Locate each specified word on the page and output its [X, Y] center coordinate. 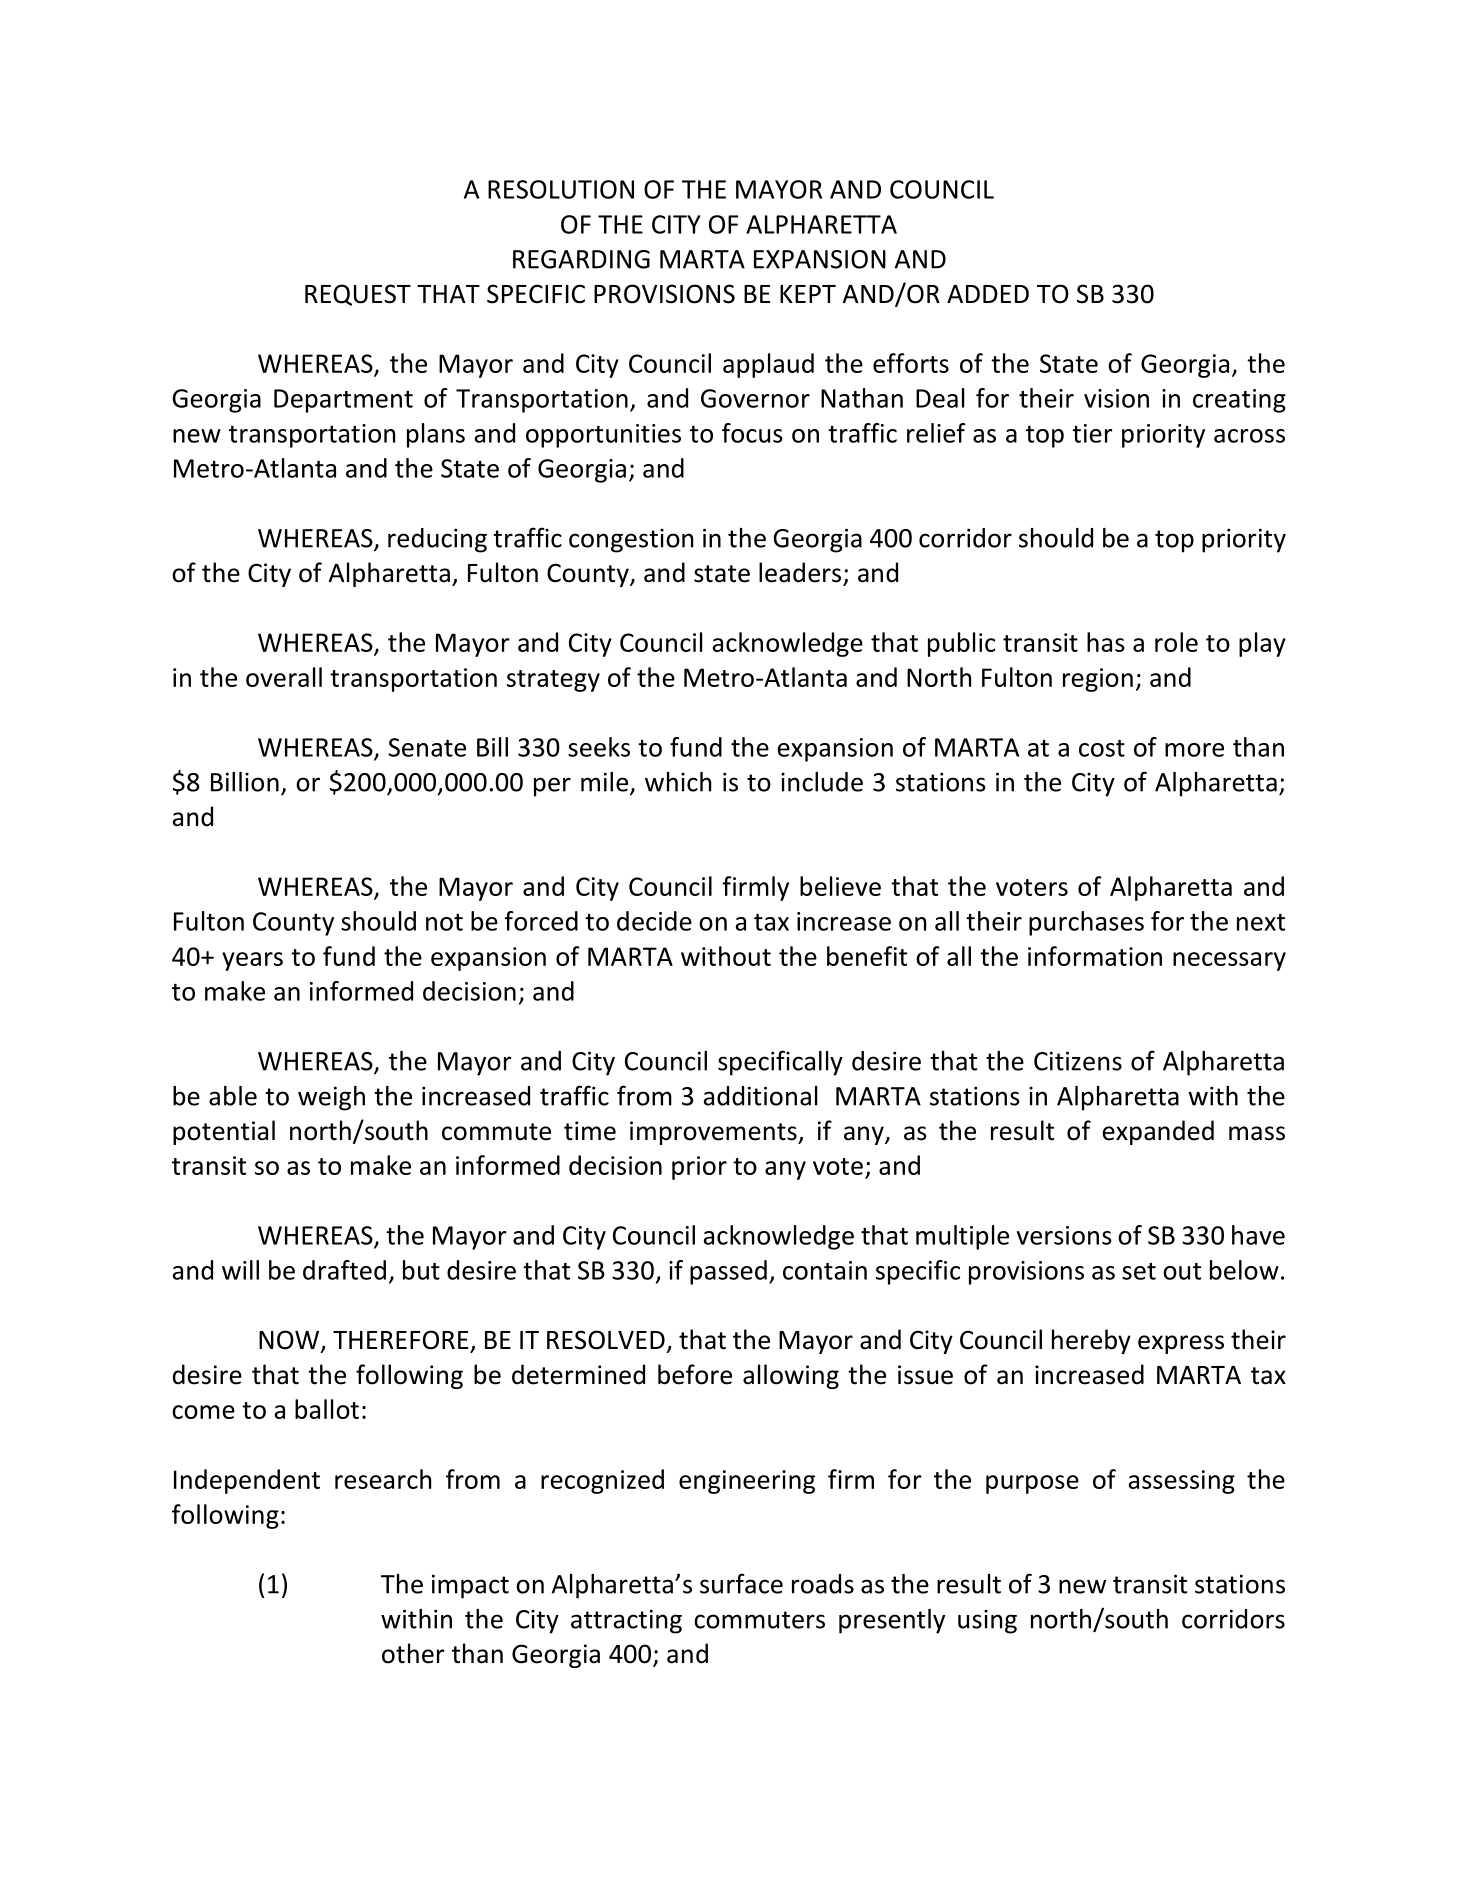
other [413, 1653]
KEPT [808, 294]
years [252, 961]
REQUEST [358, 295]
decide [654, 921]
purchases [1086, 923]
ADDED [988, 294]
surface [741, 1583]
